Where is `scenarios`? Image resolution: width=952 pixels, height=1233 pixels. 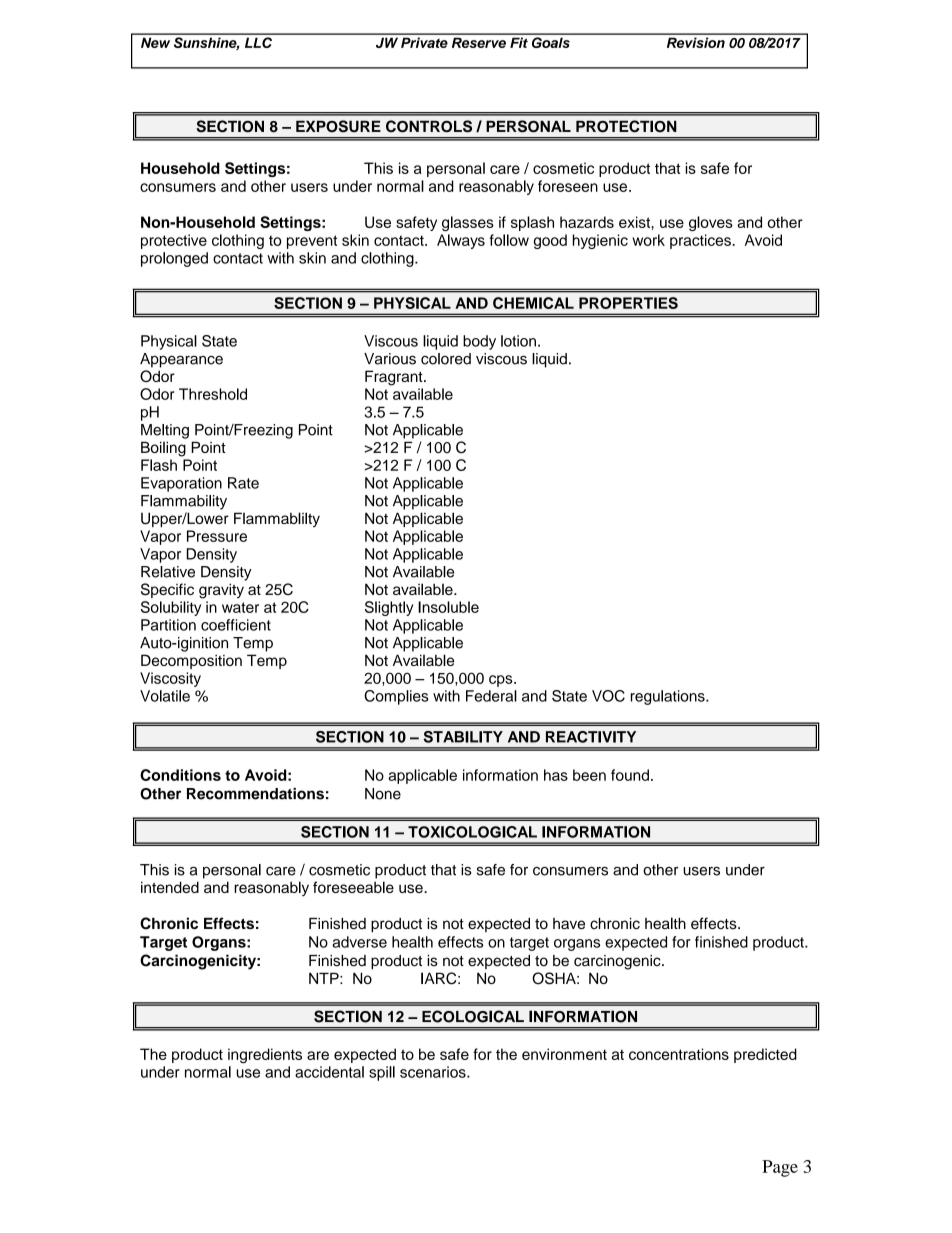
scenarios is located at coordinates (434, 1072).
